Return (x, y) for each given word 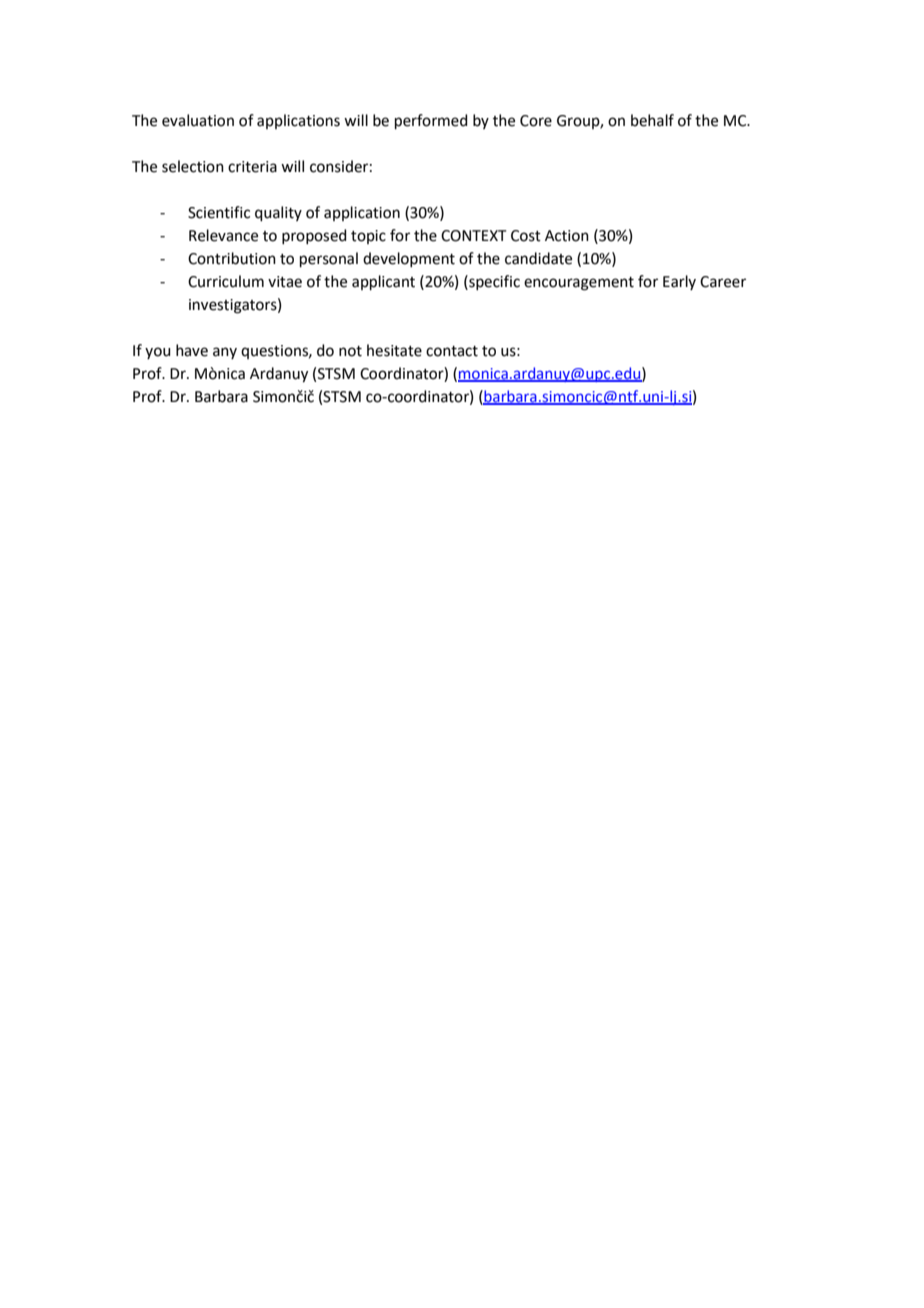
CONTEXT (474, 236)
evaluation (198, 120)
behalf (652, 120)
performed (431, 121)
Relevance (223, 235)
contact (452, 351)
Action (567, 236)
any (225, 353)
